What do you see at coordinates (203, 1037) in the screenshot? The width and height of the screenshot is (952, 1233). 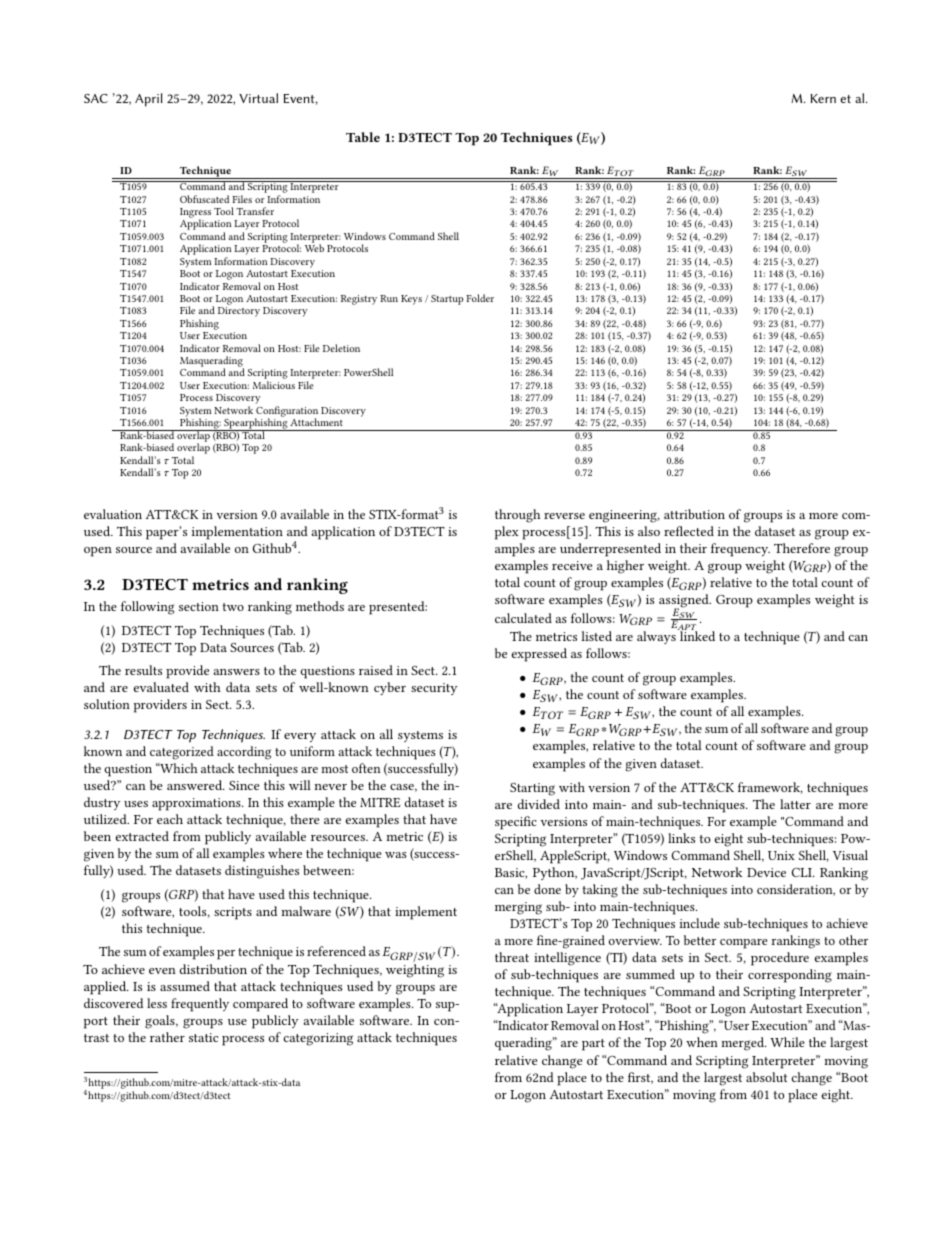 I see `static` at bounding box center [203, 1037].
